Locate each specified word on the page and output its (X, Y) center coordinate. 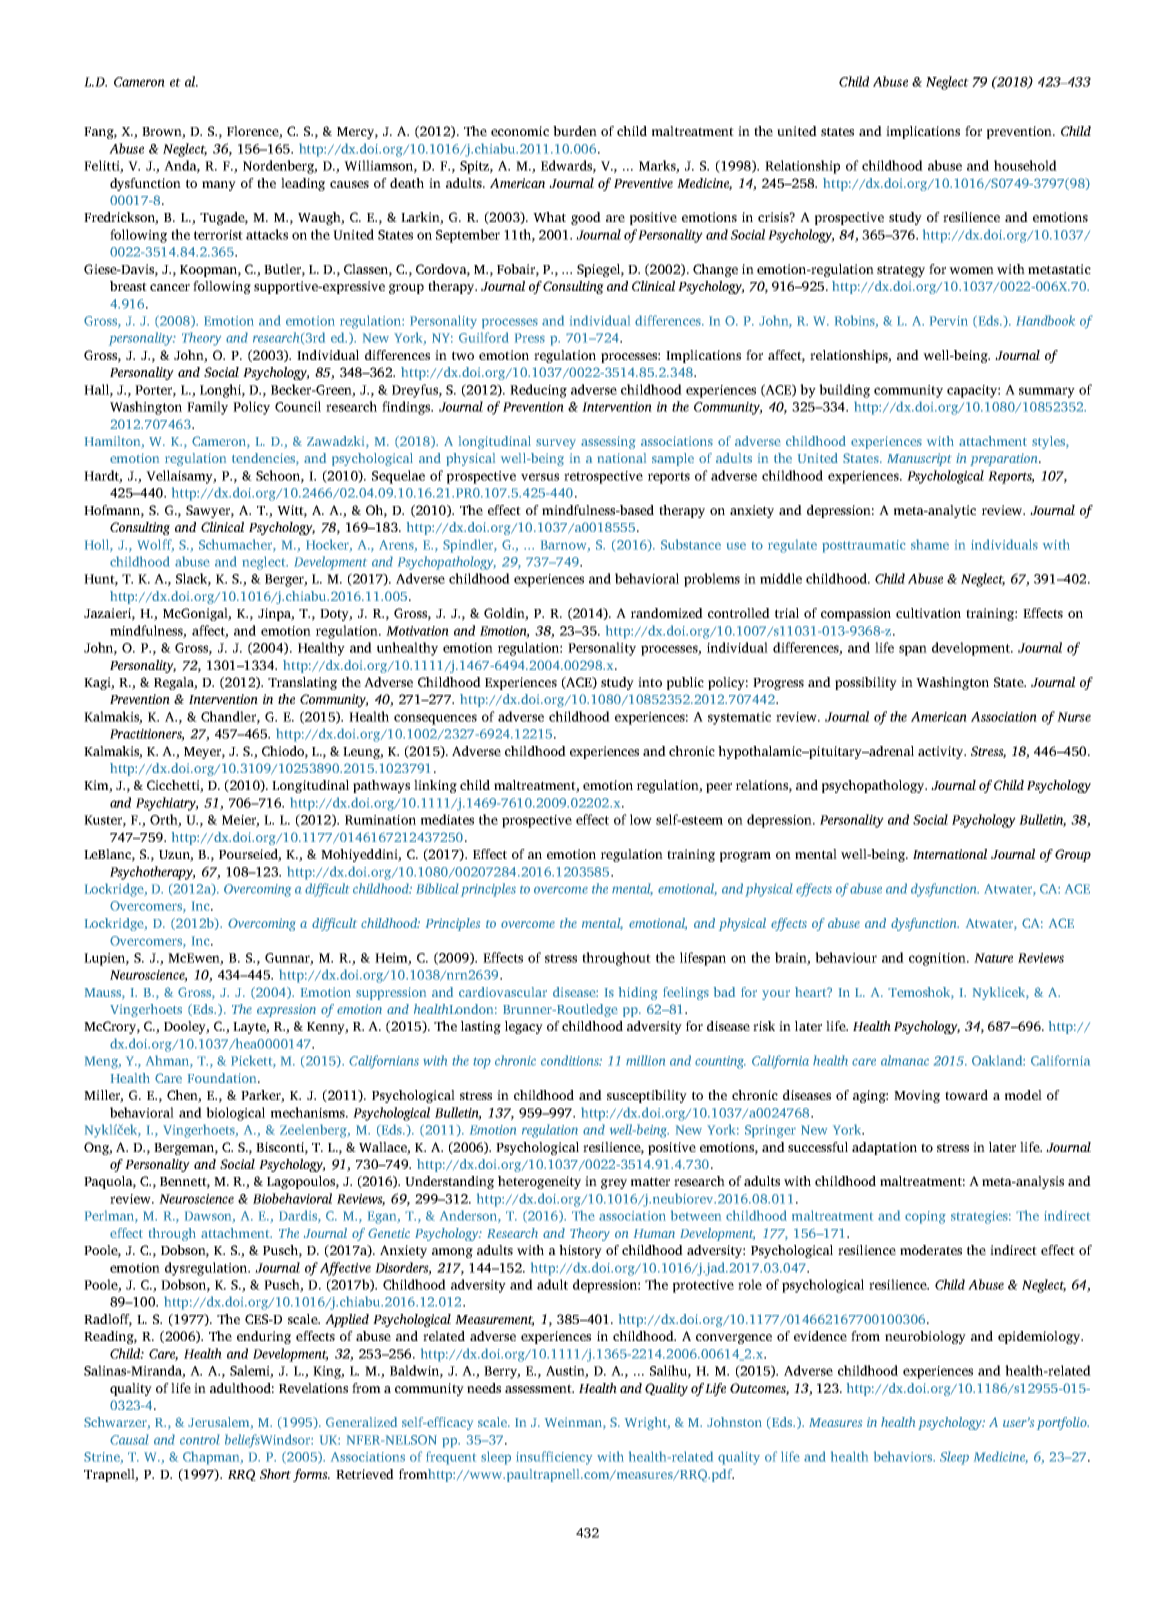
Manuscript (919, 459)
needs (484, 1388)
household (1025, 165)
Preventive (643, 183)
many (219, 186)
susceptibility (647, 1096)
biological (235, 1114)
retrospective (603, 477)
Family (207, 408)
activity (942, 752)
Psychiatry (167, 804)
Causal (129, 1439)
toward (966, 1095)
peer (719, 788)
